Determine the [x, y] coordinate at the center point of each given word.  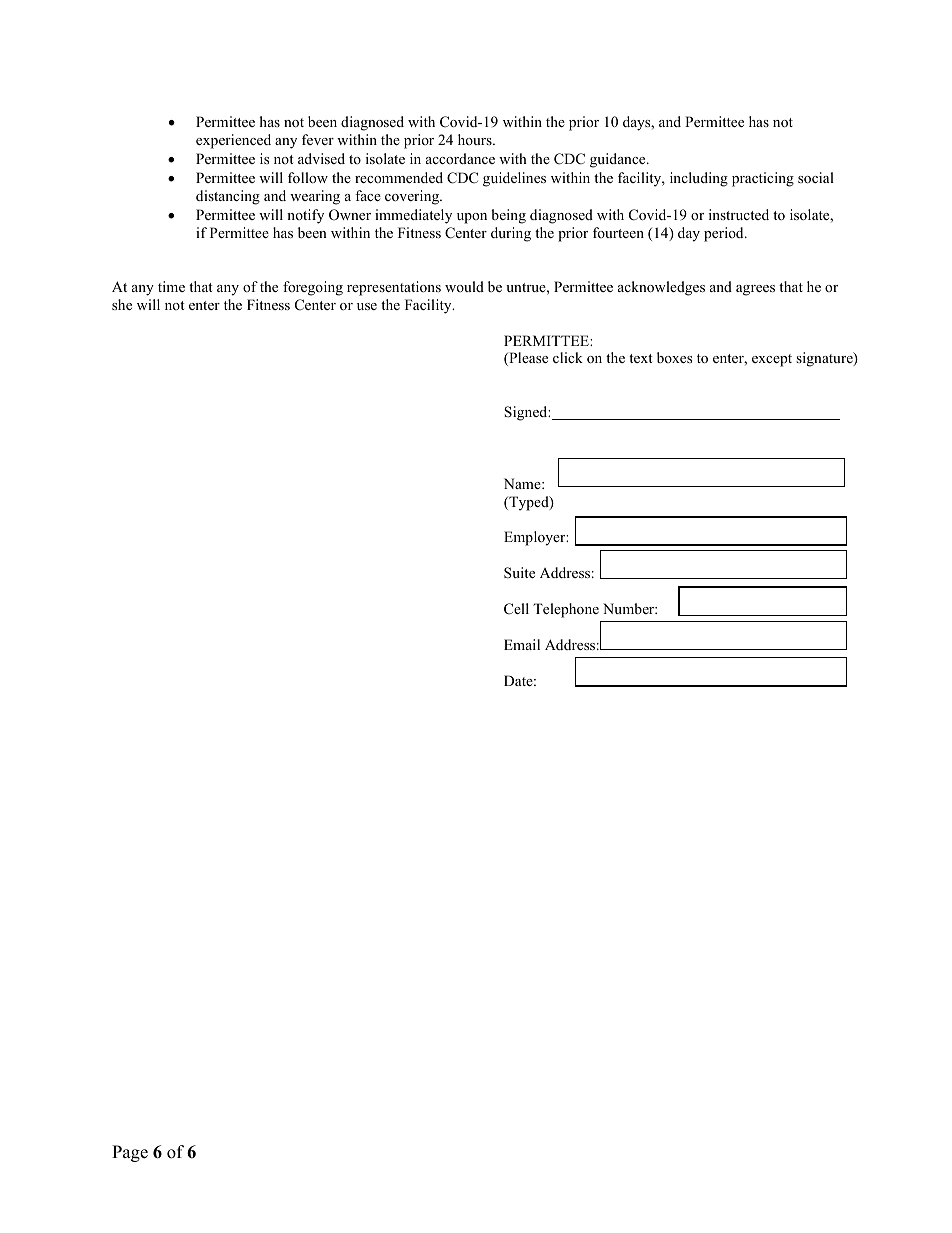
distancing [228, 197]
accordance [460, 158]
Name [523, 483]
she [122, 304]
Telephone [566, 610]
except [772, 360]
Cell [516, 609]
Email [522, 644]
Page [130, 1153]
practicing [763, 179]
